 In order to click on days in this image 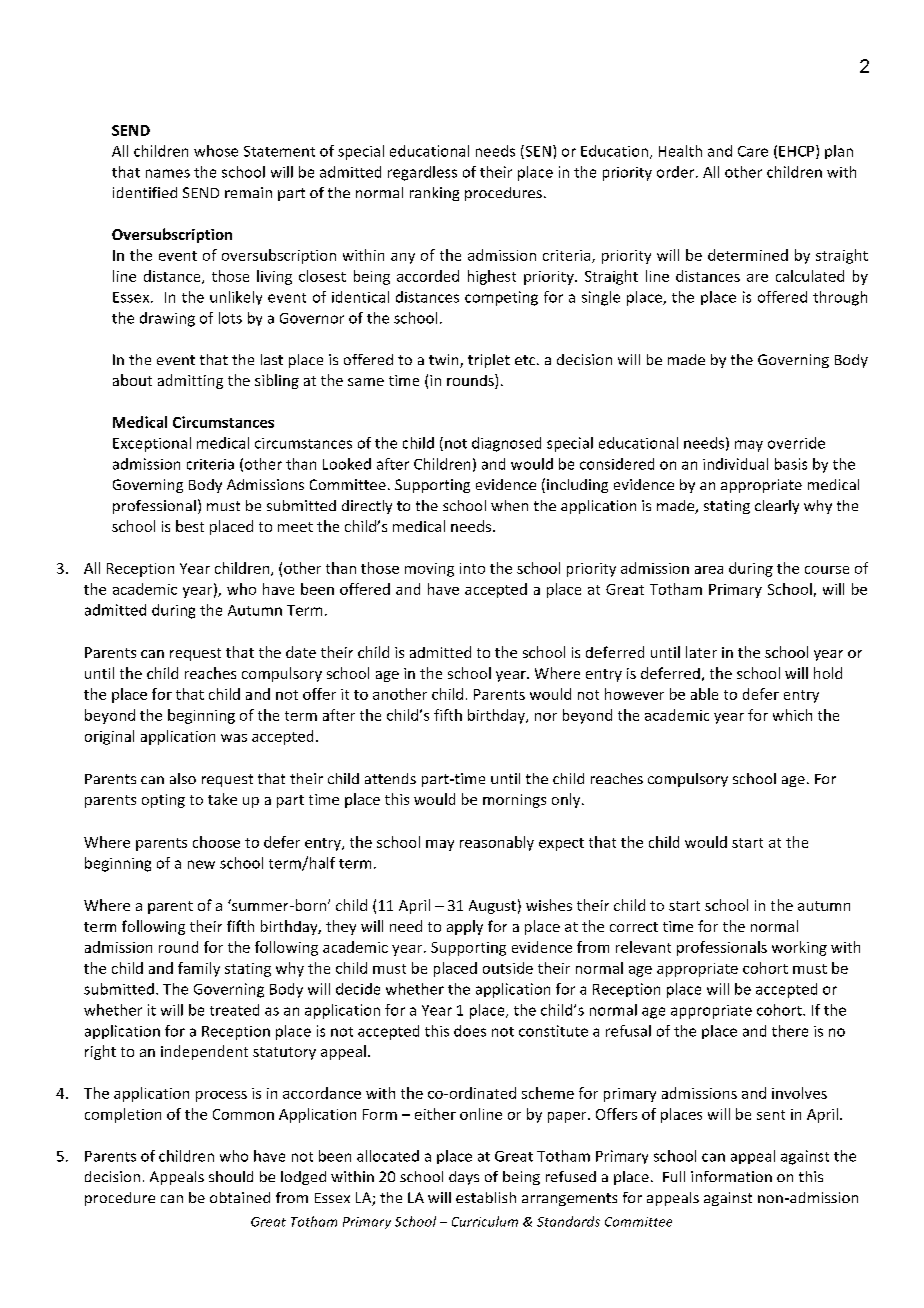, I will do `click(464, 1178)`.
